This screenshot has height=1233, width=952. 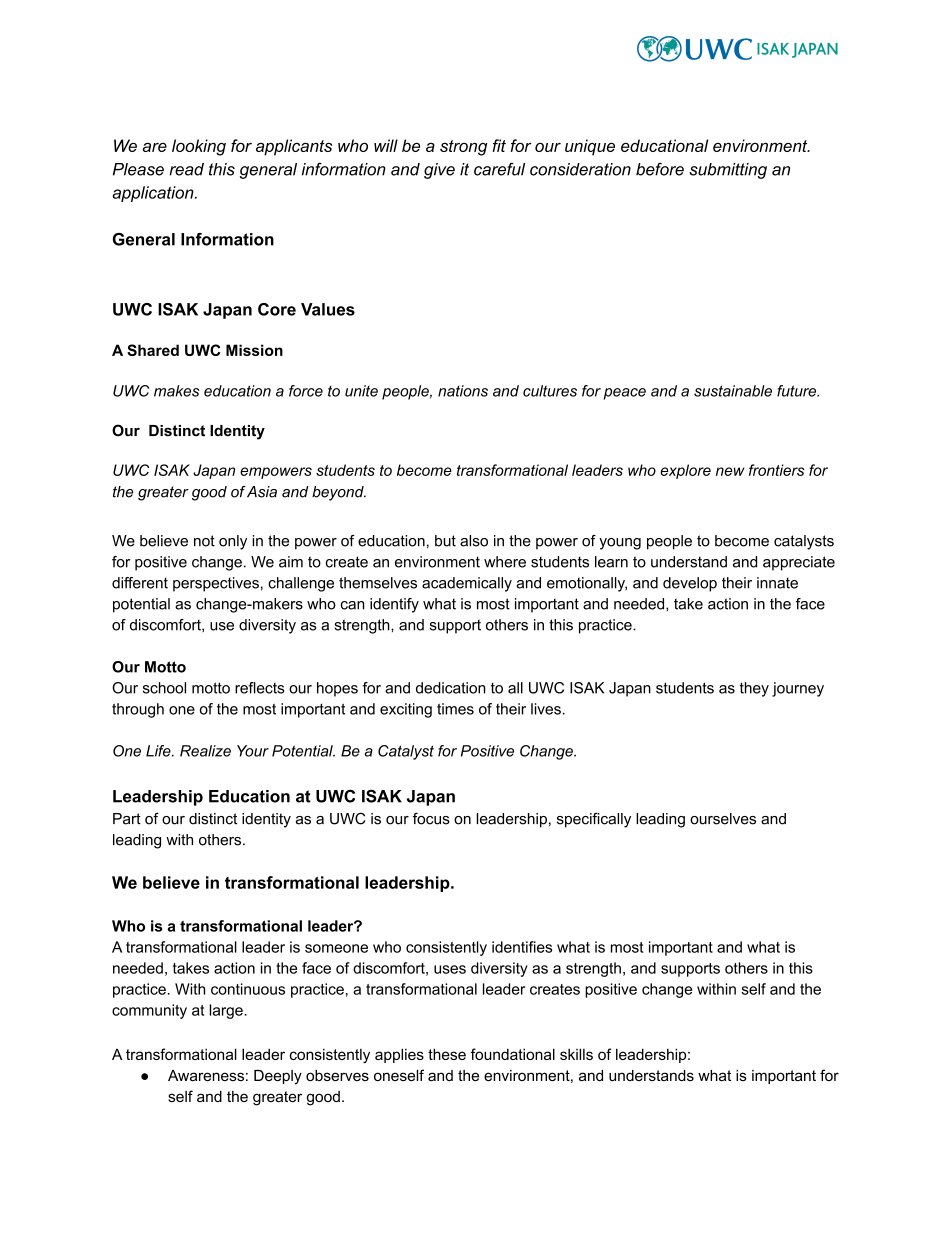 What do you see at coordinates (439, 171) in the screenshot?
I see `give` at bounding box center [439, 171].
